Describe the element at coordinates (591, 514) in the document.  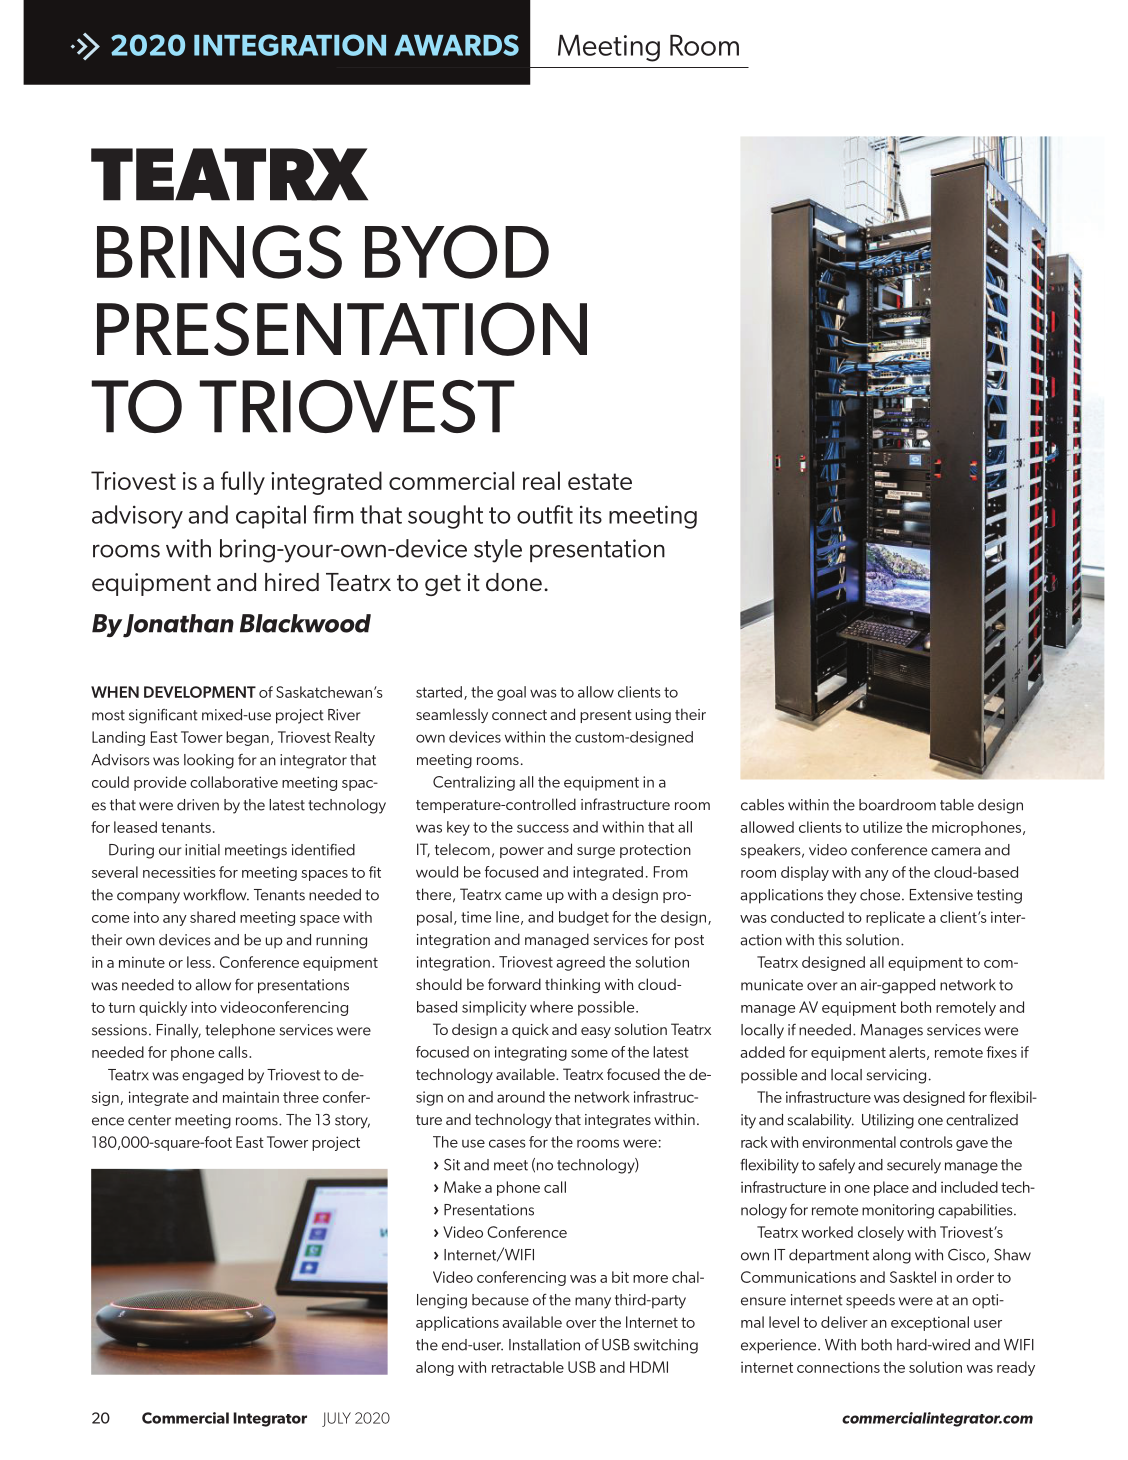
I see `its` at that location.
